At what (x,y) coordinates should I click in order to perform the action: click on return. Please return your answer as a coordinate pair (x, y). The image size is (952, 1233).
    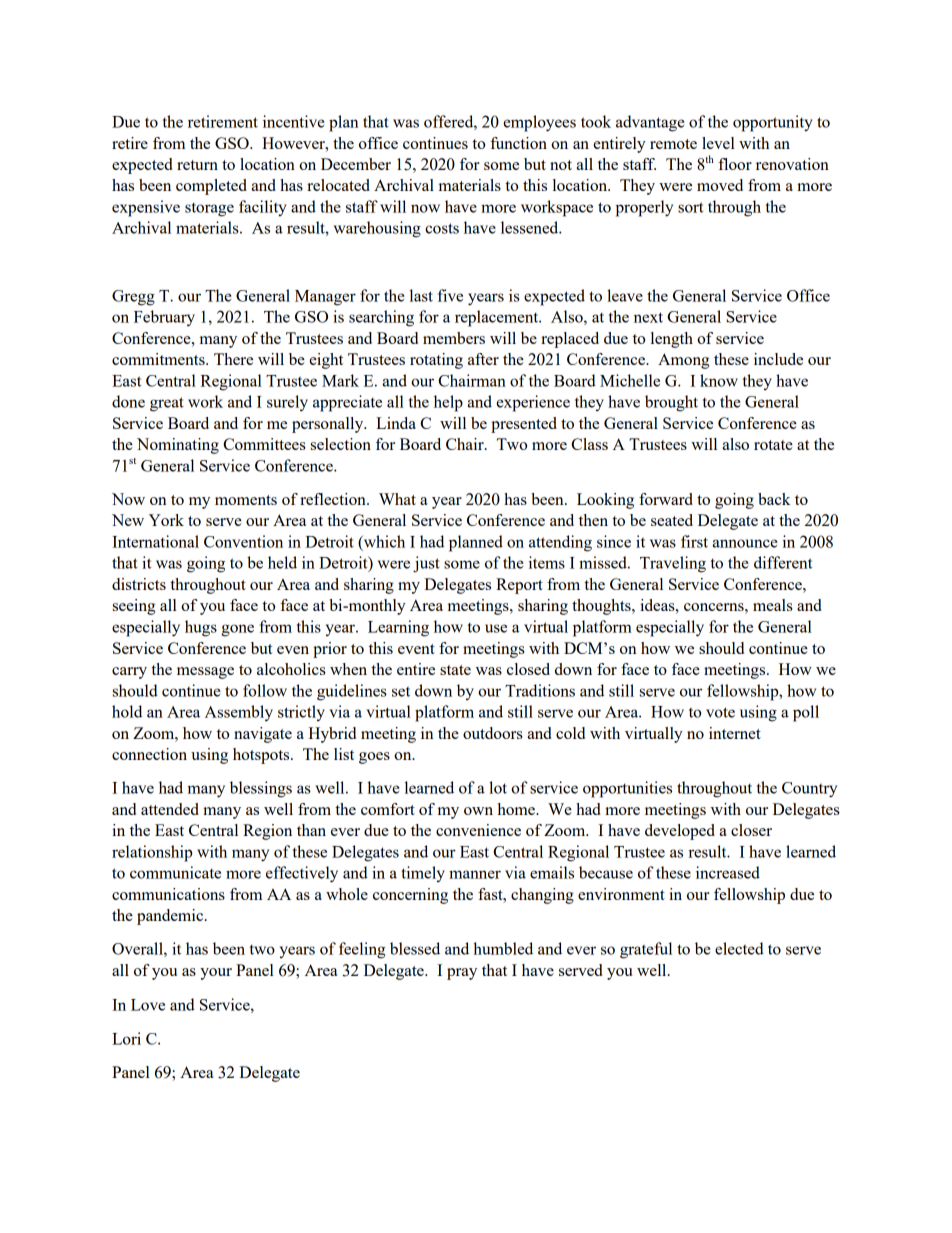
    Looking at the image, I should click on (197, 165).
